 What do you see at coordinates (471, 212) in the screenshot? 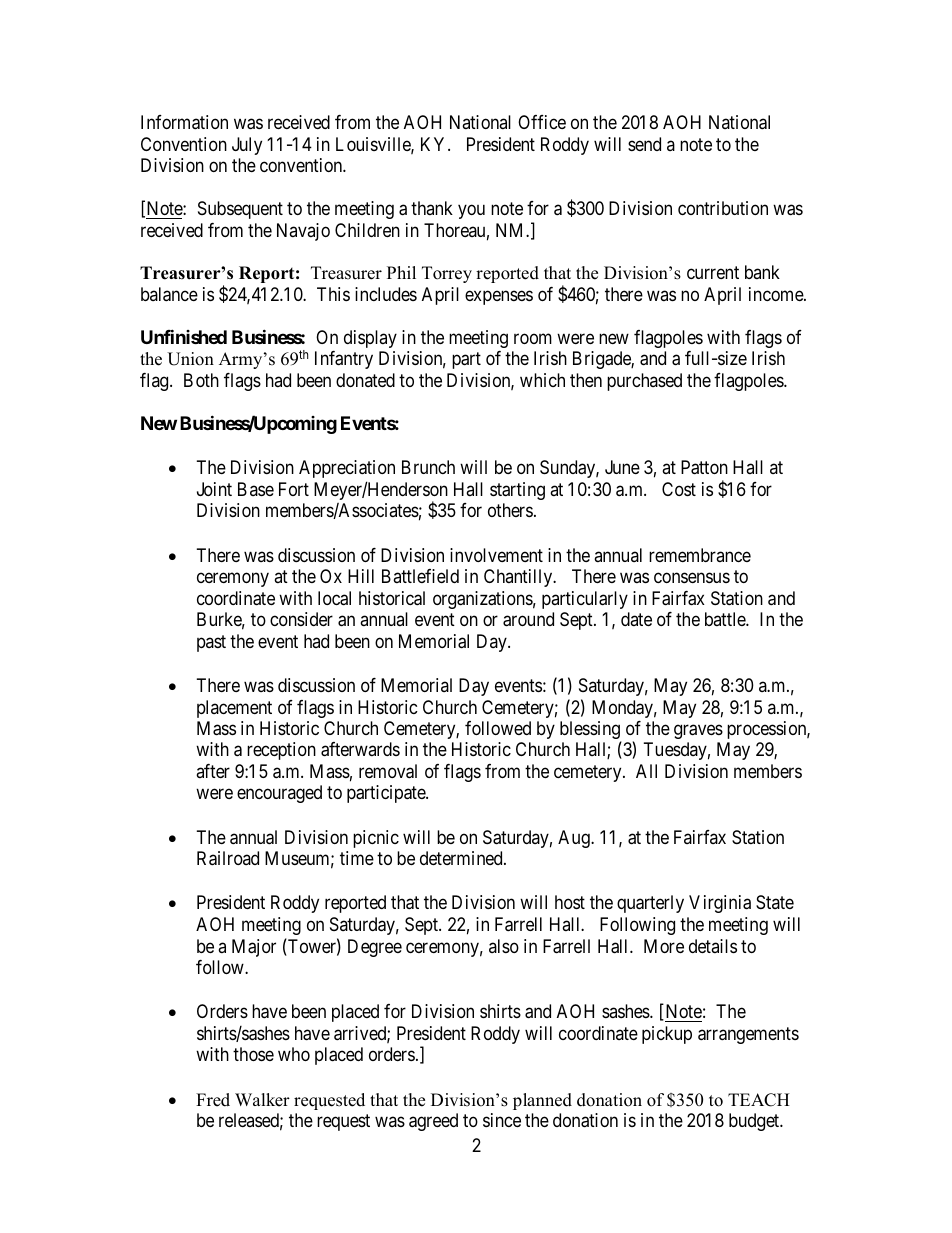
I see `you` at bounding box center [471, 212].
